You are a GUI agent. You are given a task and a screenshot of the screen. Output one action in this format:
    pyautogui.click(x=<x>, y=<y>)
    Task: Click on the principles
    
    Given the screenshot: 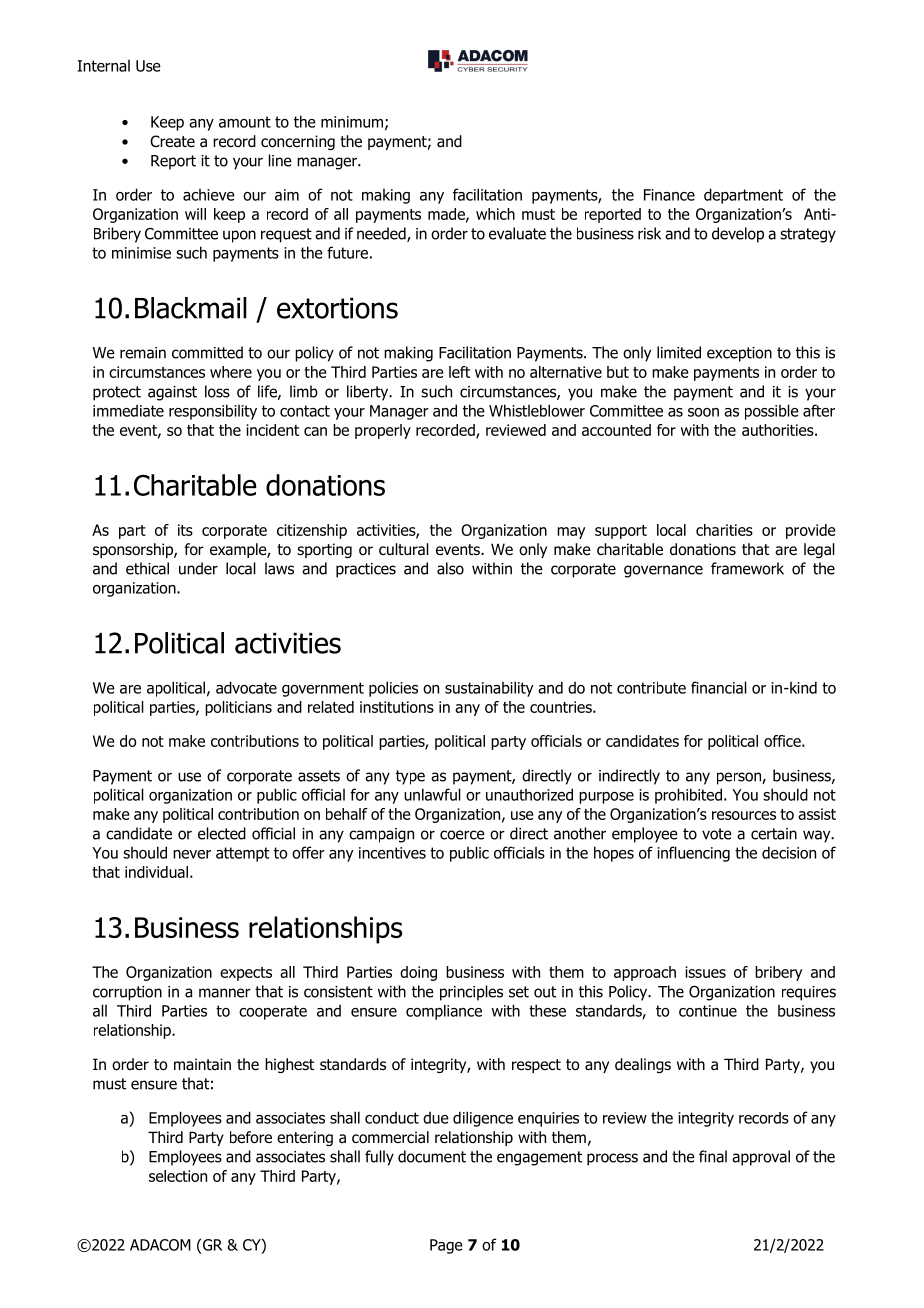 What is the action you would take?
    pyautogui.click(x=471, y=993)
